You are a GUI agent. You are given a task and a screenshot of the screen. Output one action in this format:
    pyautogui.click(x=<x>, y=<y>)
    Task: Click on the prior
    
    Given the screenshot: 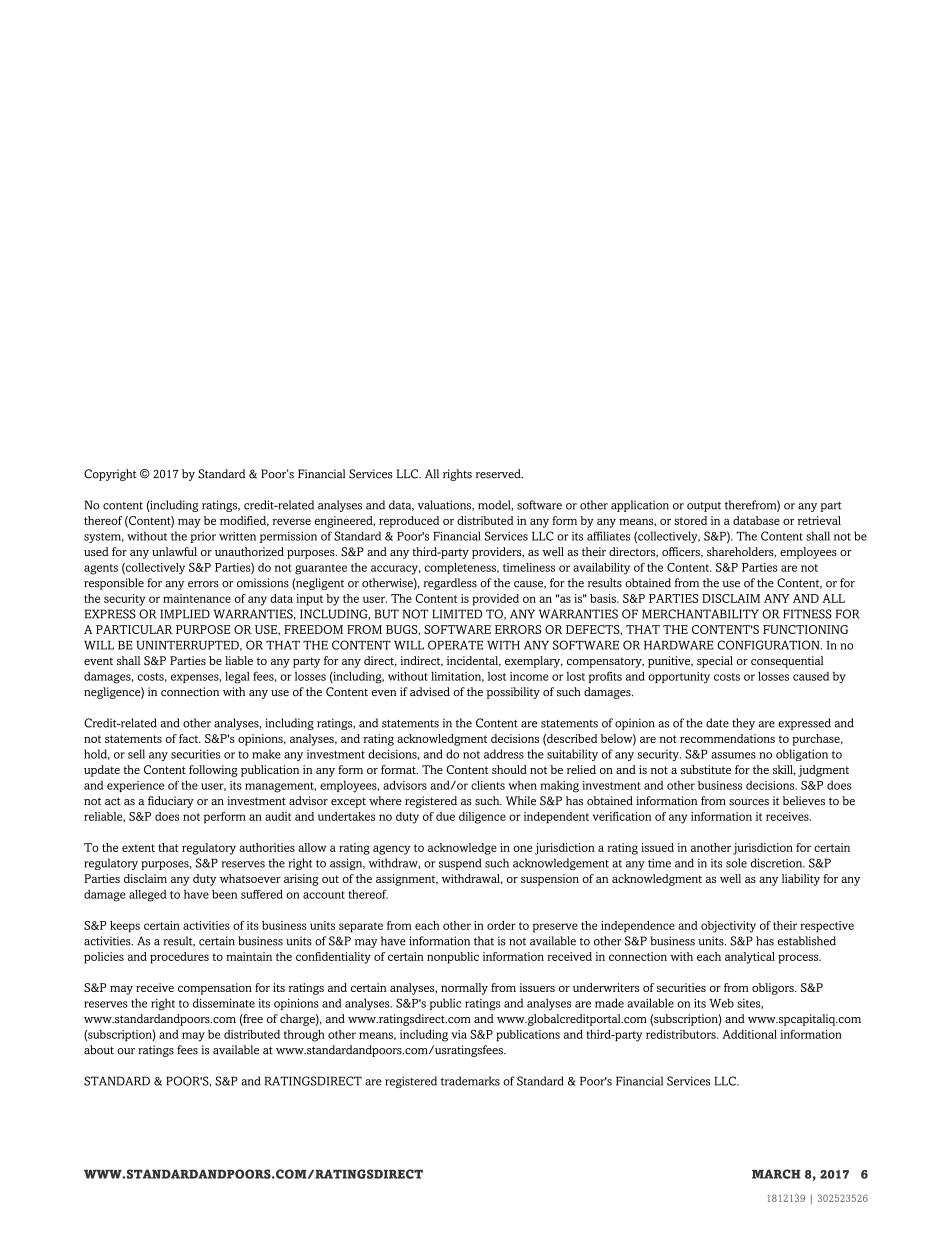 What is the action you would take?
    pyautogui.click(x=203, y=537)
